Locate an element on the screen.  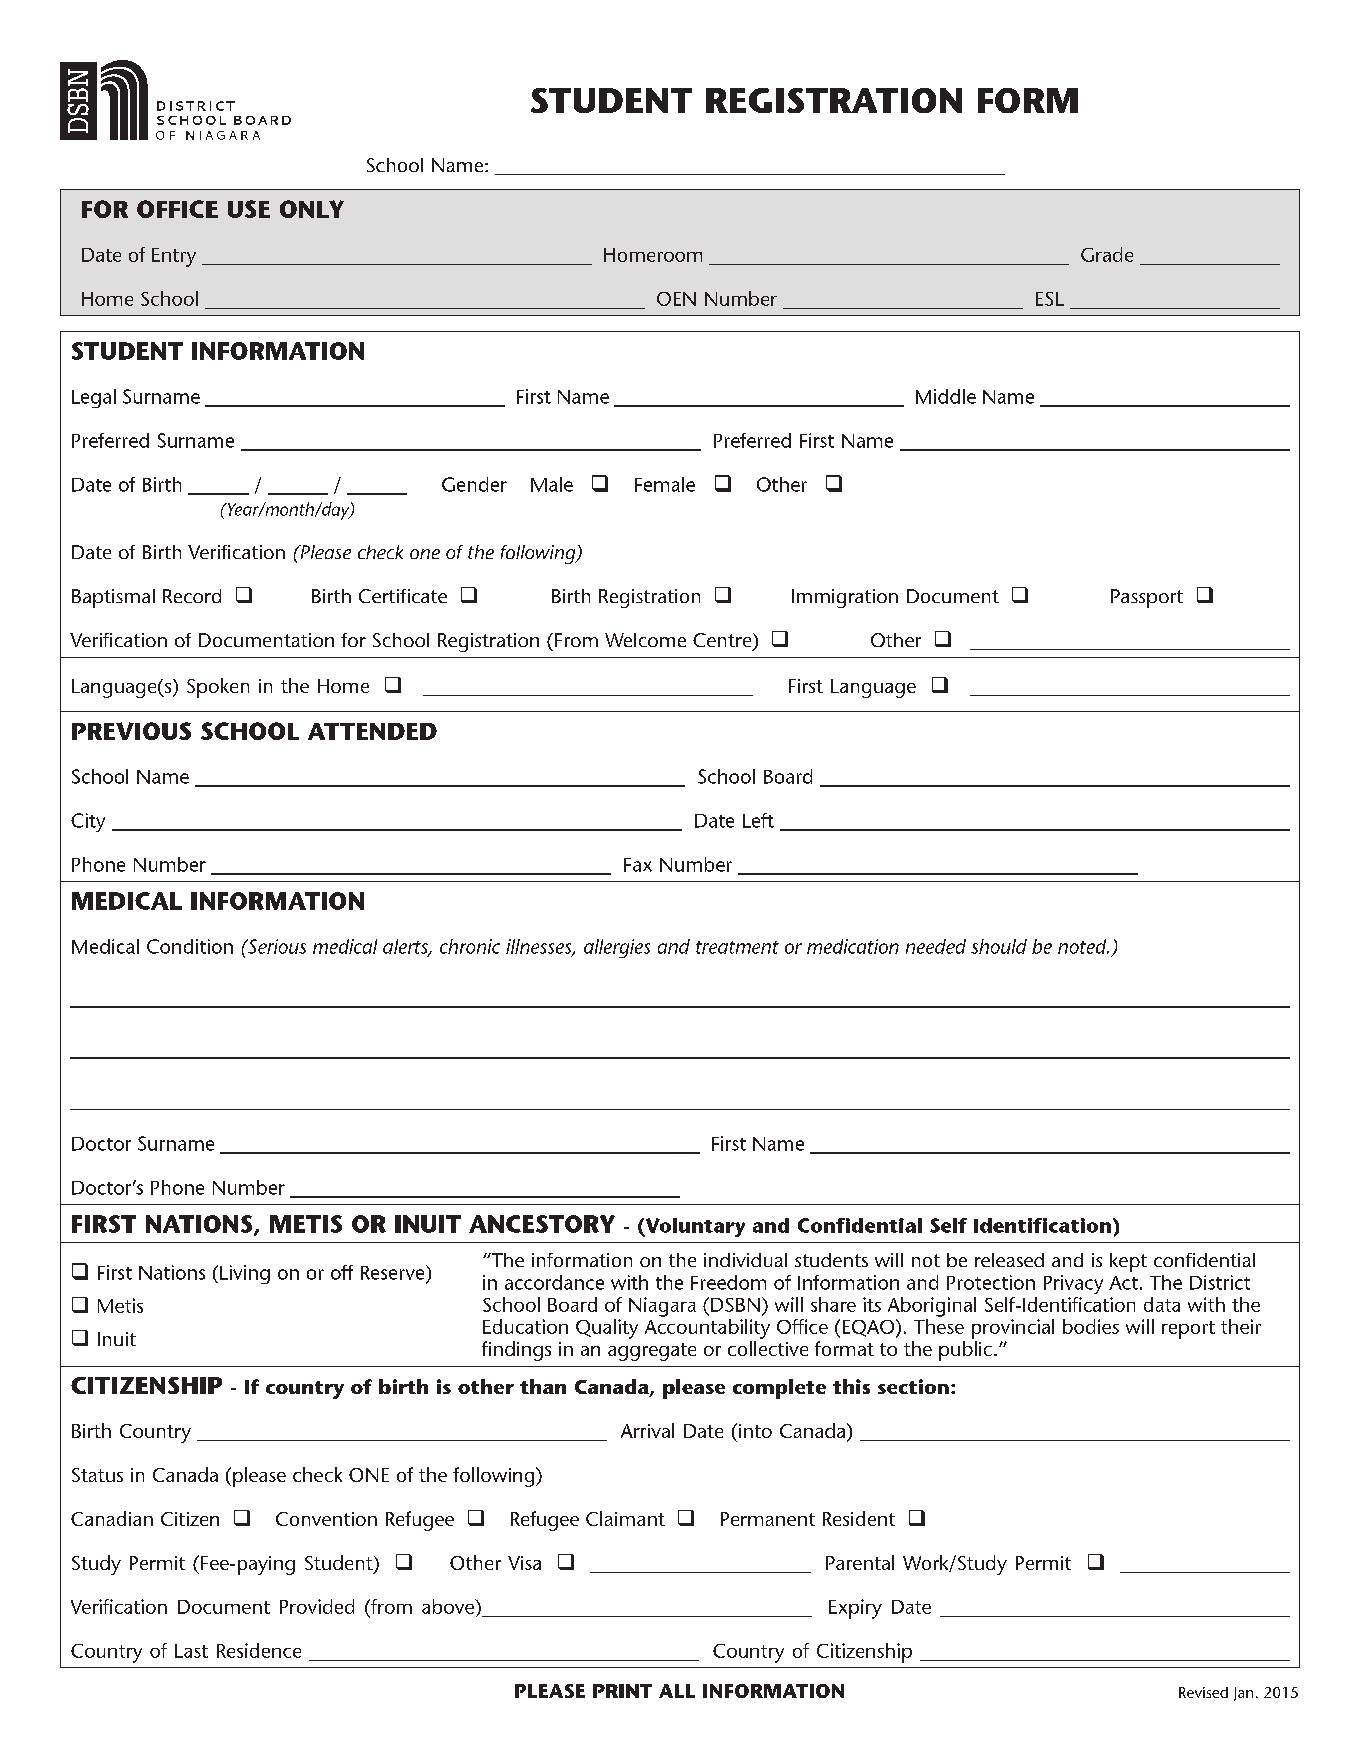
Entry is located at coordinates (174, 257).
